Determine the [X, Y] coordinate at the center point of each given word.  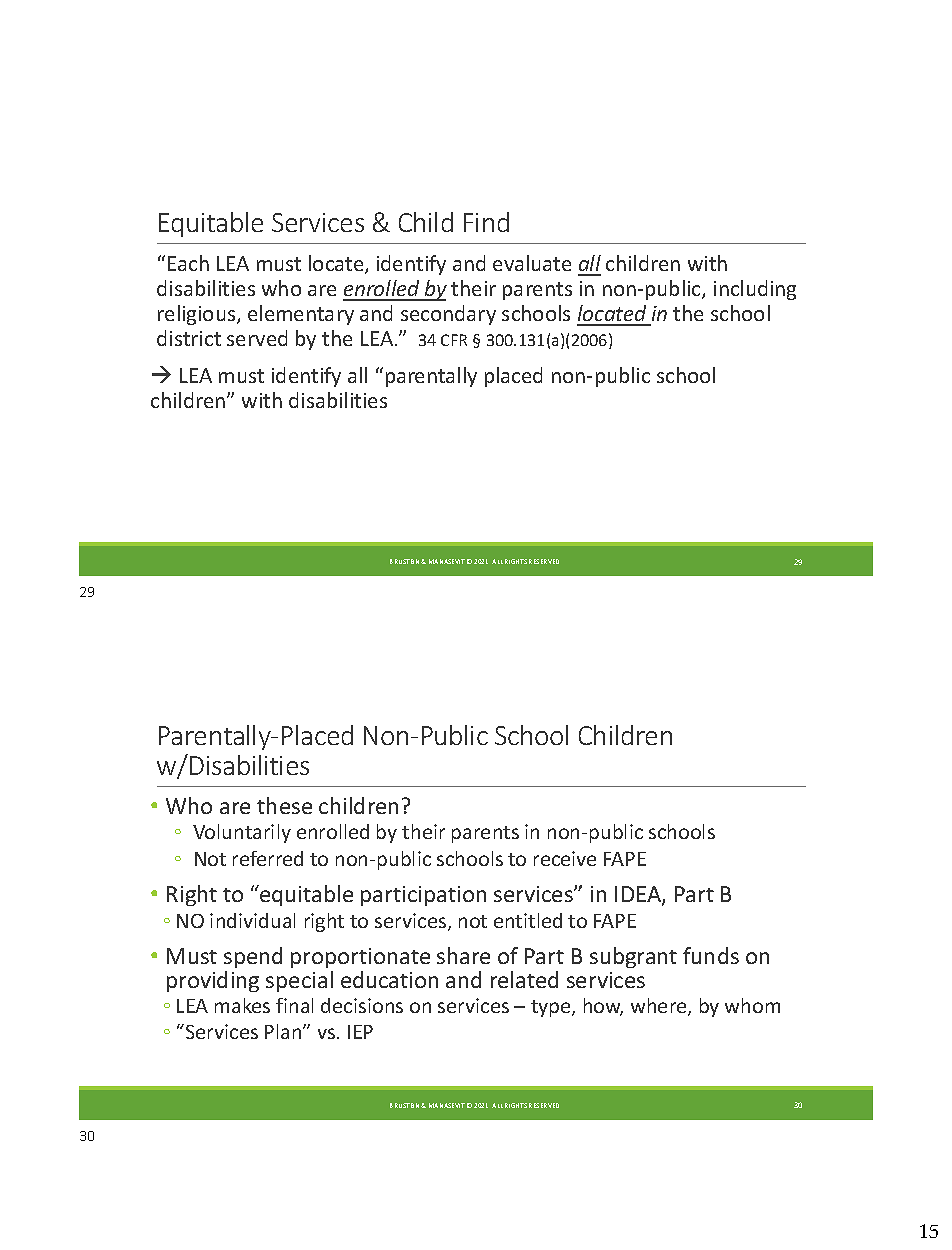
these [284, 805]
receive [565, 858]
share [463, 955]
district [189, 338]
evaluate [532, 263]
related [524, 979]
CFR [454, 340]
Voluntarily [242, 833]
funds [711, 955]
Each [188, 263]
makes [242, 1005]
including [755, 290]
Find [486, 222]
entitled [528, 920]
